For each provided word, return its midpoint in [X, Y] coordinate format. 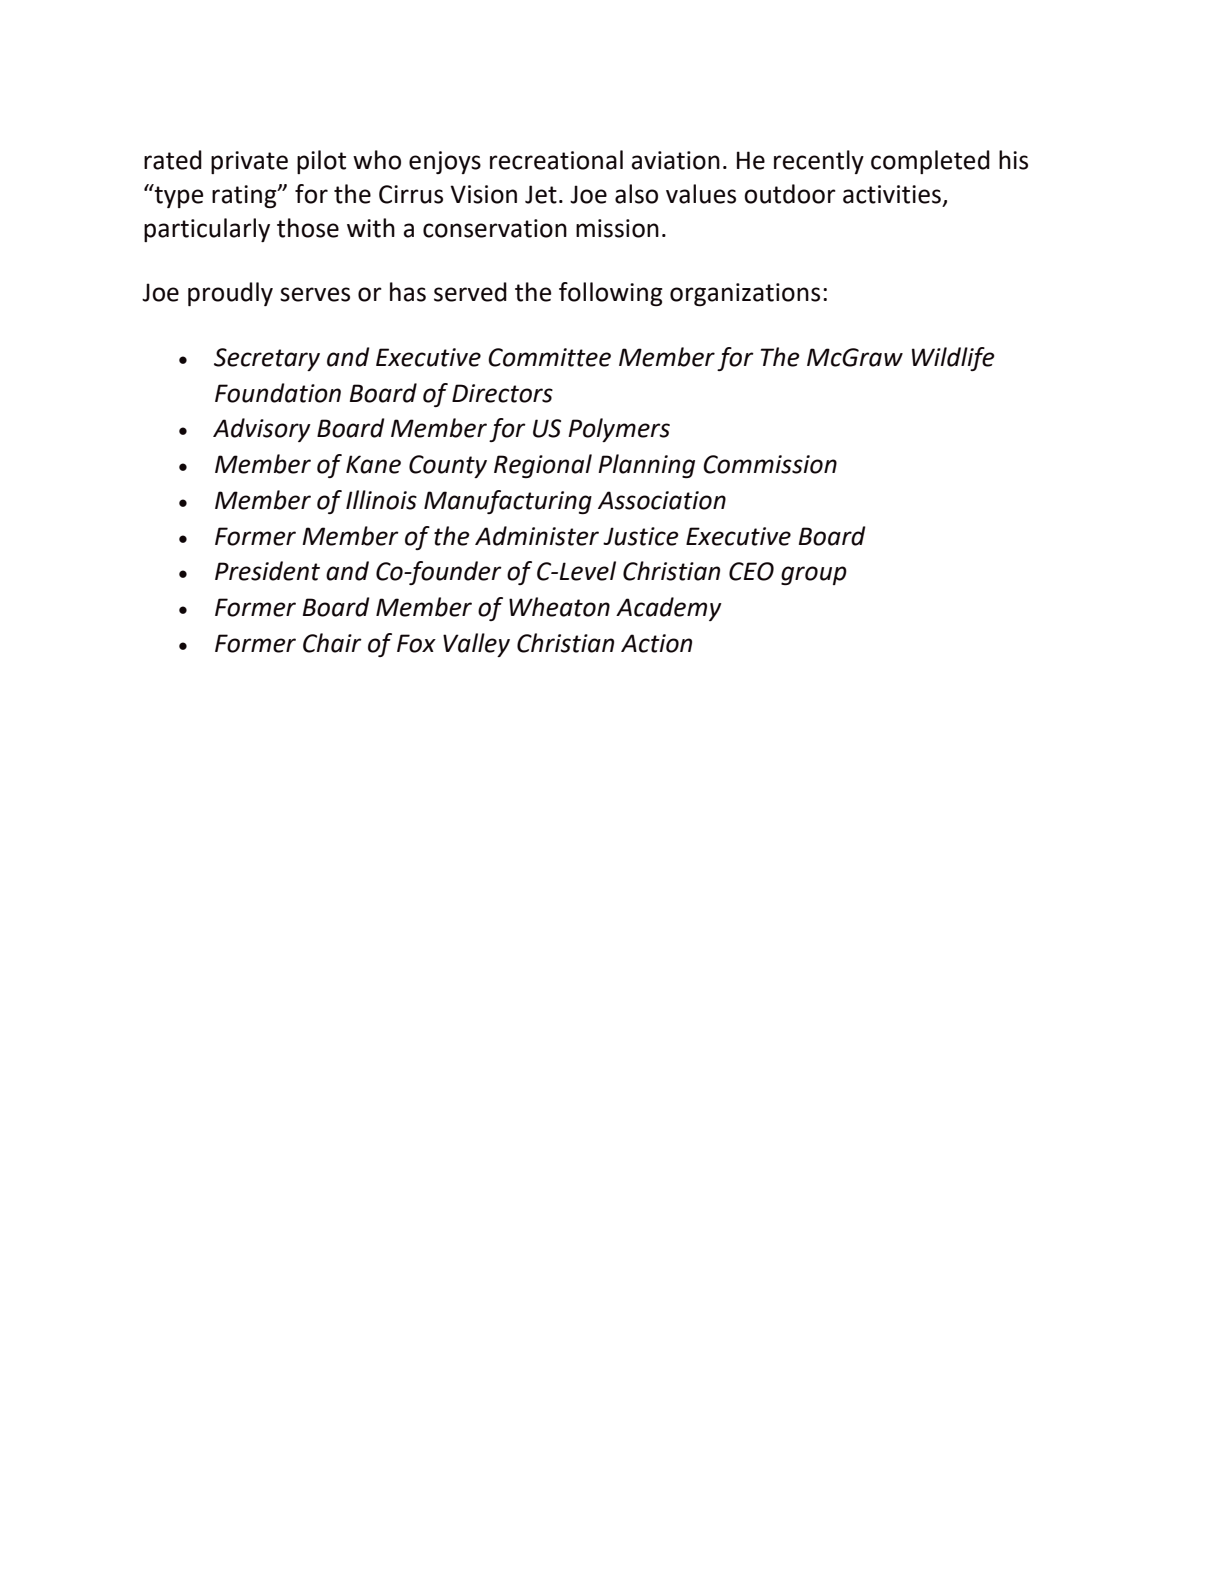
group [814, 575]
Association [662, 500]
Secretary [267, 359]
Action [656, 643]
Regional [543, 466]
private [249, 162]
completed [930, 162]
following [611, 294]
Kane [373, 464]
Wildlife [953, 359]
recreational [556, 160]
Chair [332, 643]
